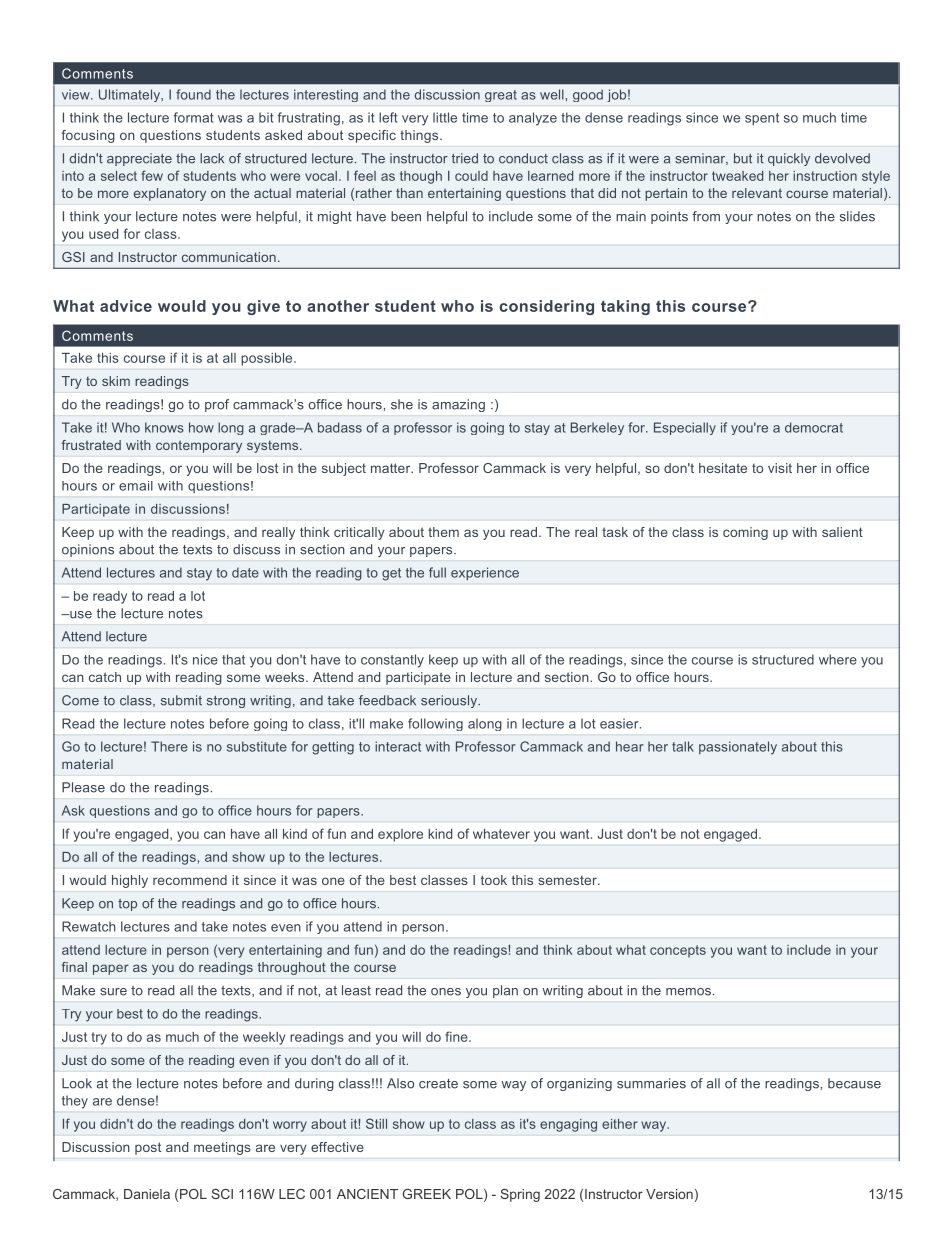 The height and width of the screenshot is (1233, 952). What do you see at coordinates (193, 117) in the screenshot?
I see `format` at bounding box center [193, 117].
